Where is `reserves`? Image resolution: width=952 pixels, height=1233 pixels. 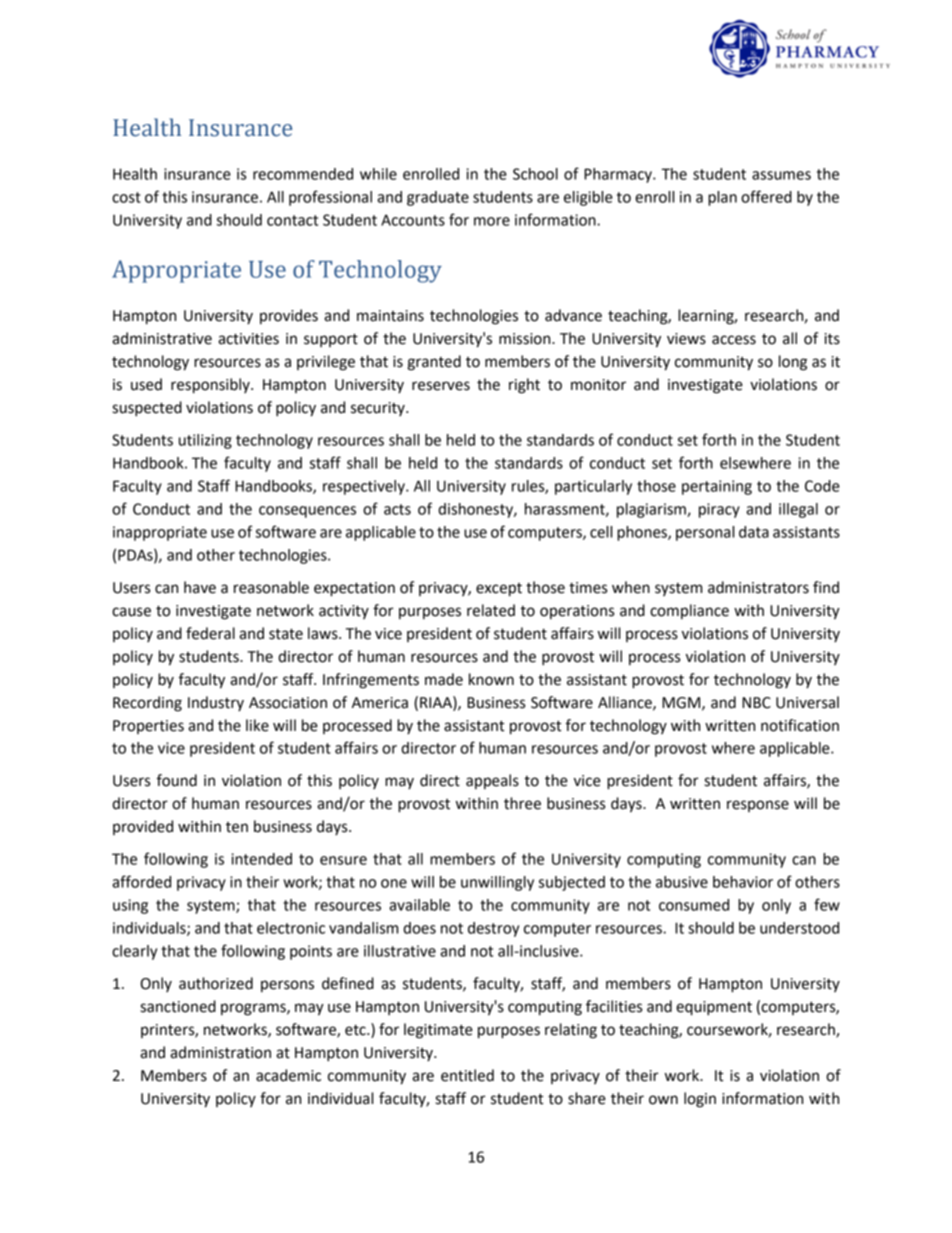 reserves is located at coordinates (441, 386).
